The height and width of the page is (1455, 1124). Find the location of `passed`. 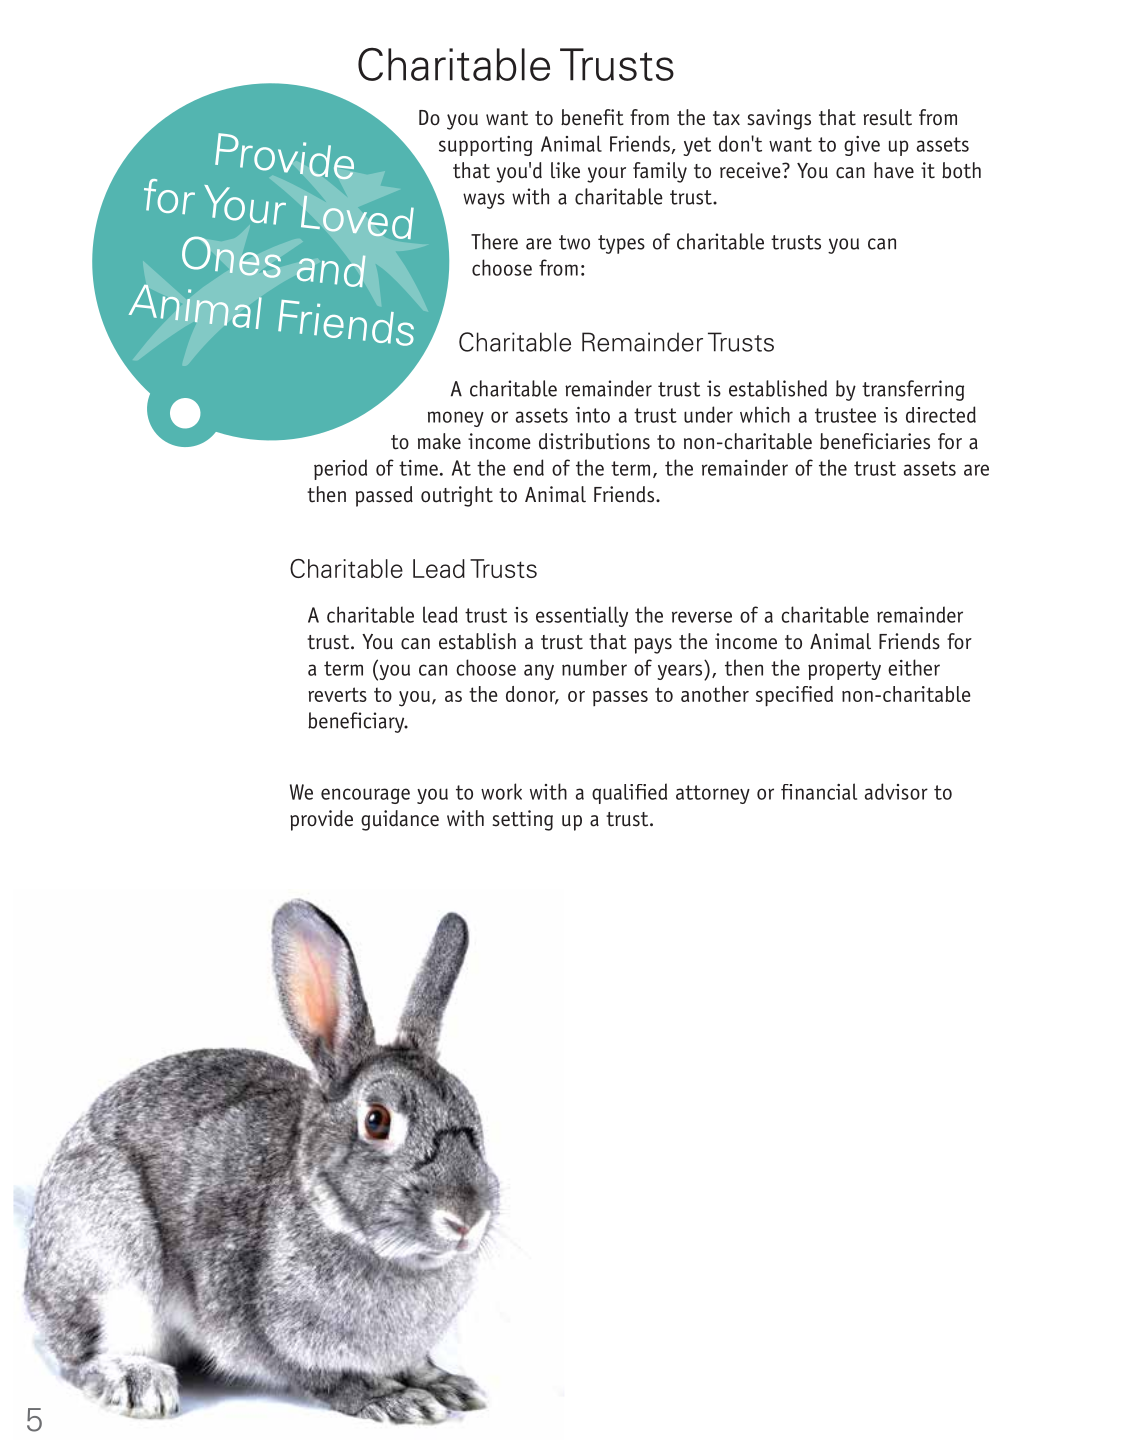

passed is located at coordinates (384, 496).
